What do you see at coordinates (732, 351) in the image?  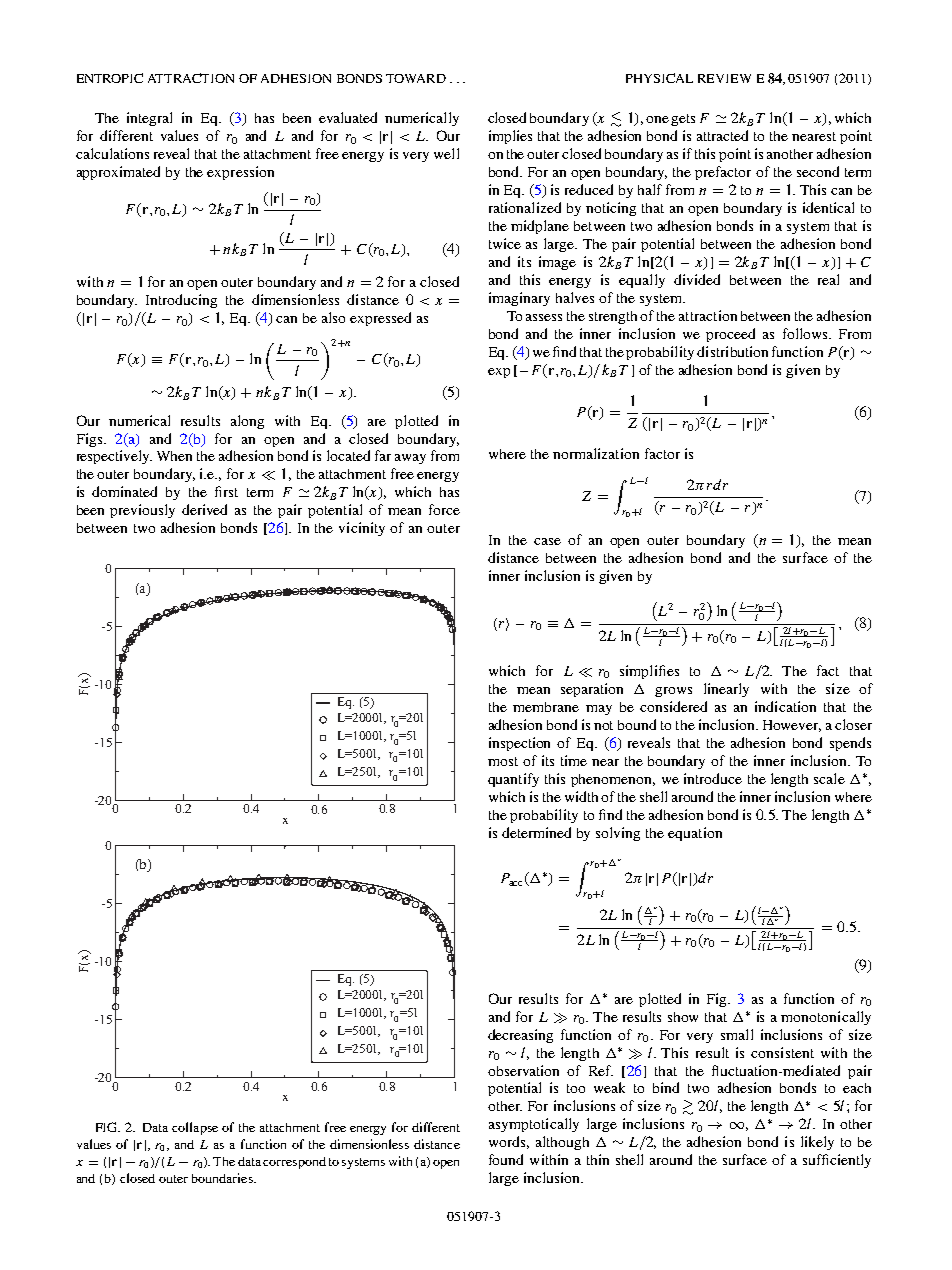 I see `distribution` at bounding box center [732, 351].
